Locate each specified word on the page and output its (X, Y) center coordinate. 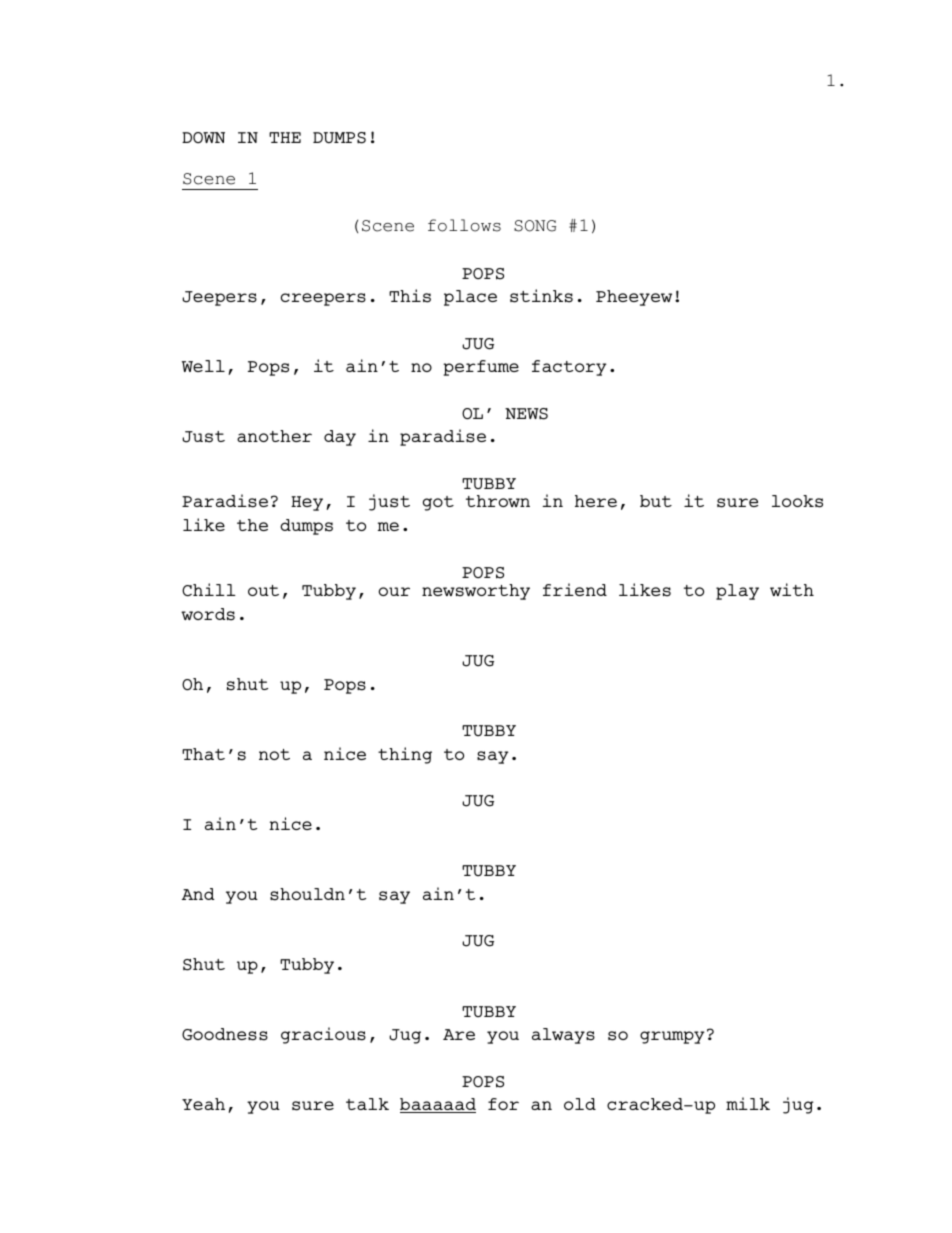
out (263, 590)
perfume (481, 368)
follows (464, 225)
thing (405, 755)
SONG (535, 226)
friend (575, 589)
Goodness (225, 1034)
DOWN (203, 137)
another (274, 436)
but (656, 501)
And (198, 894)
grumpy (672, 1037)
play (737, 592)
